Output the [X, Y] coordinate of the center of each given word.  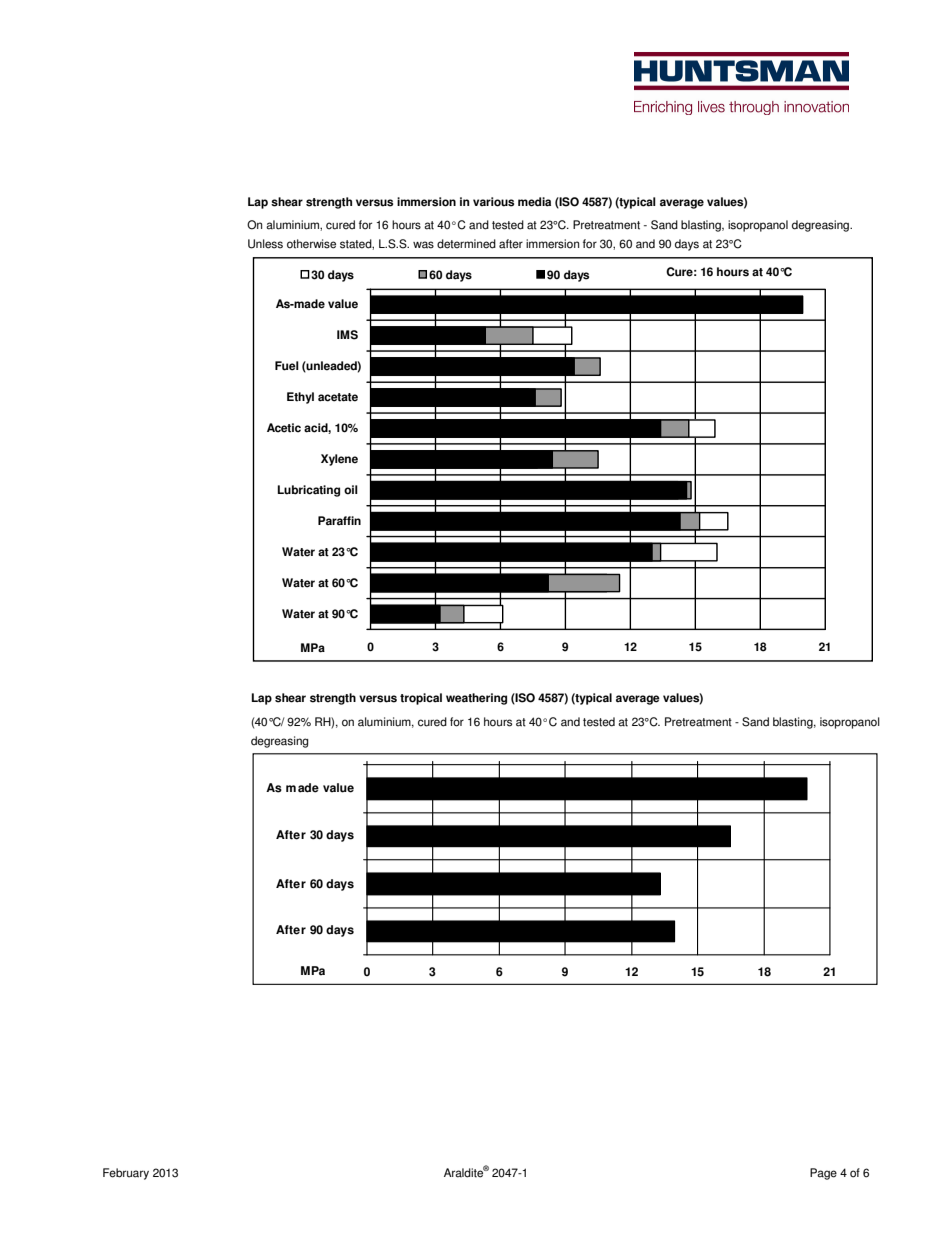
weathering [476, 699]
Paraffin [339, 520]
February [126, 1174]
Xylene [339, 460]
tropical [421, 699]
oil [351, 490]
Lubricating [309, 491]
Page [823, 1174]
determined [466, 244]
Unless [265, 244]
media [534, 202]
